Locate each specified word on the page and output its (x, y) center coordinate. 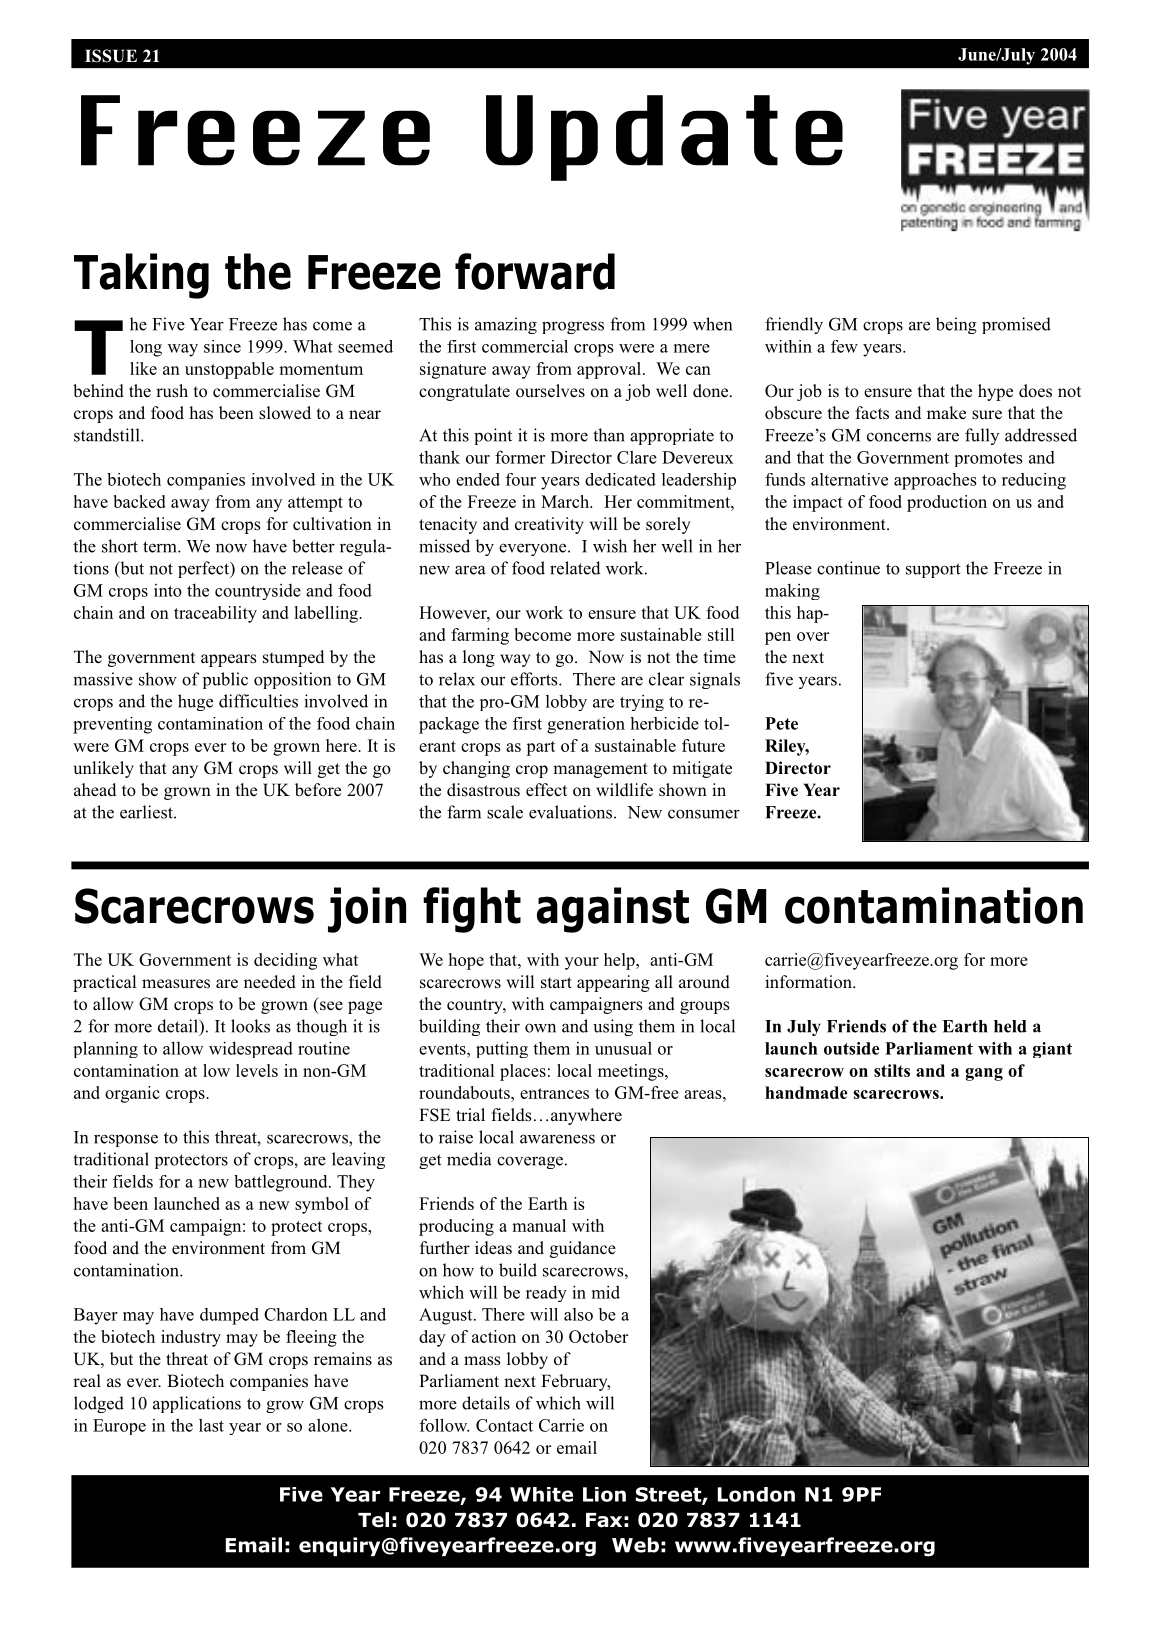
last (211, 1425)
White (541, 1494)
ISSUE (111, 56)
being (956, 325)
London (756, 1494)
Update (664, 138)
